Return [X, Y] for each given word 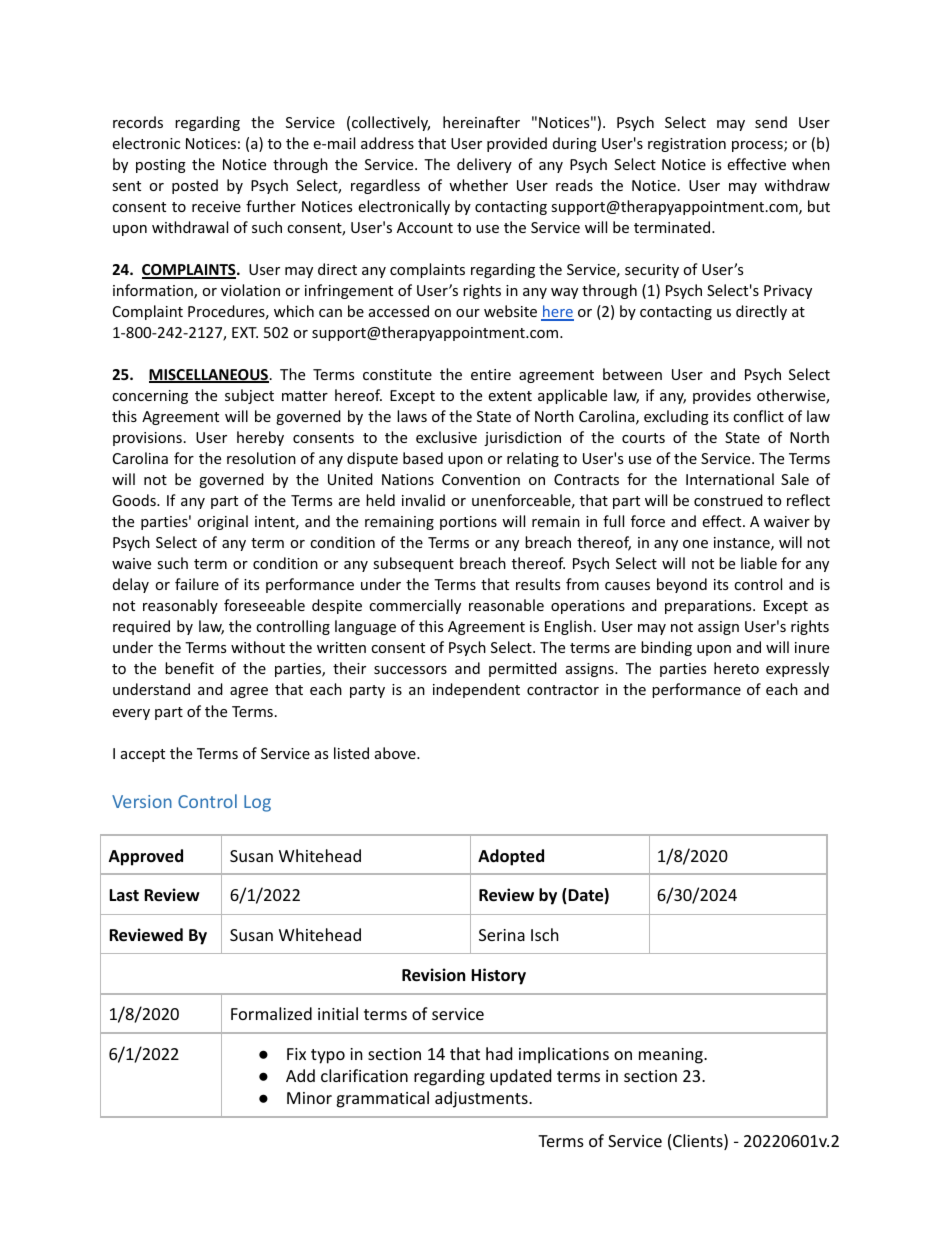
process [758, 146]
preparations [709, 607]
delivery [484, 165]
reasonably [180, 606]
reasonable [506, 605]
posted [195, 186]
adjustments [482, 1099]
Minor [309, 1098]
